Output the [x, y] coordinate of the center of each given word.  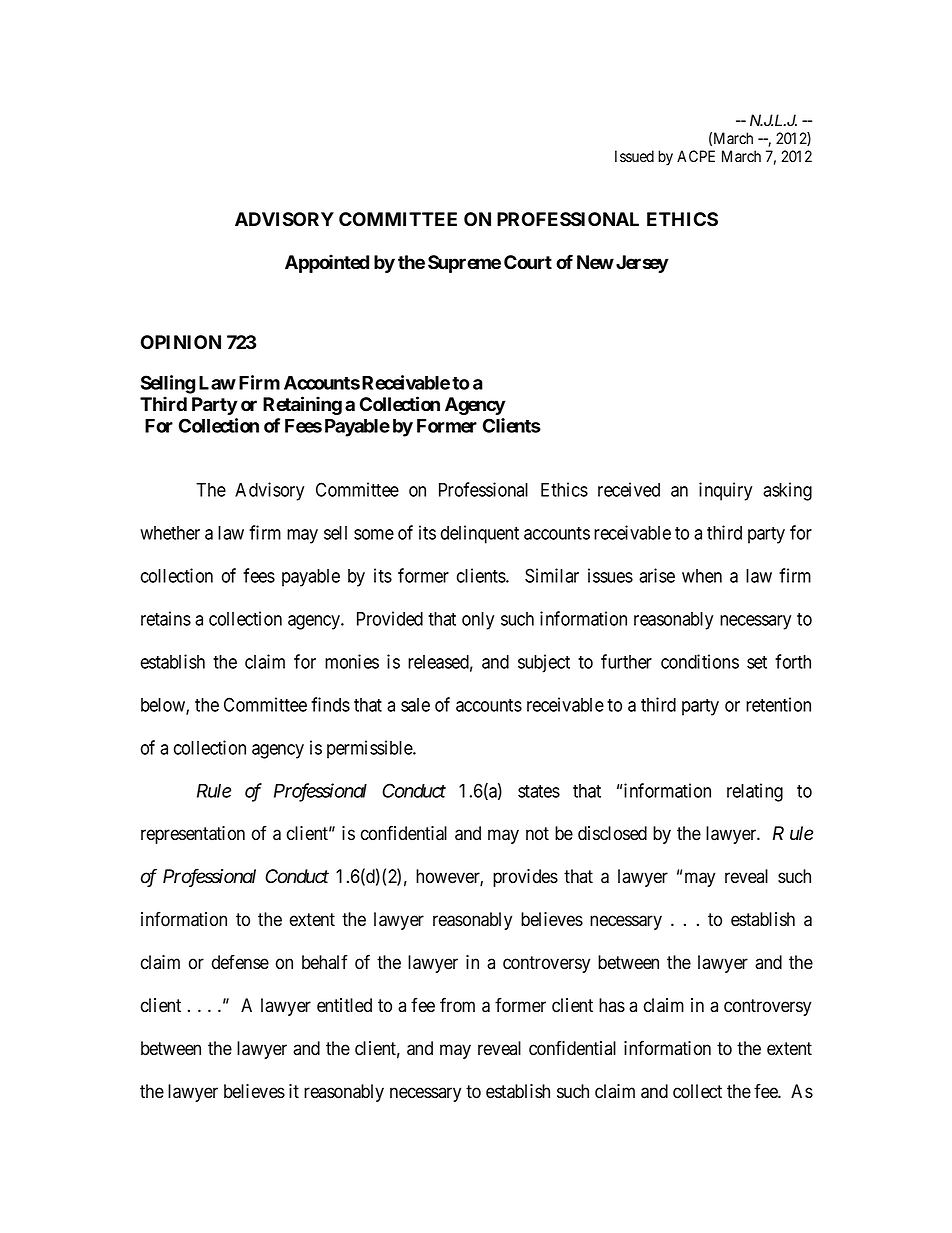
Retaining [302, 405]
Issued [634, 156]
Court [528, 262]
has [612, 1005]
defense [240, 962]
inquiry [725, 491]
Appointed [327, 263]
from [457, 1005]
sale [415, 705]
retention [778, 704]
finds [330, 704]
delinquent [480, 534]
